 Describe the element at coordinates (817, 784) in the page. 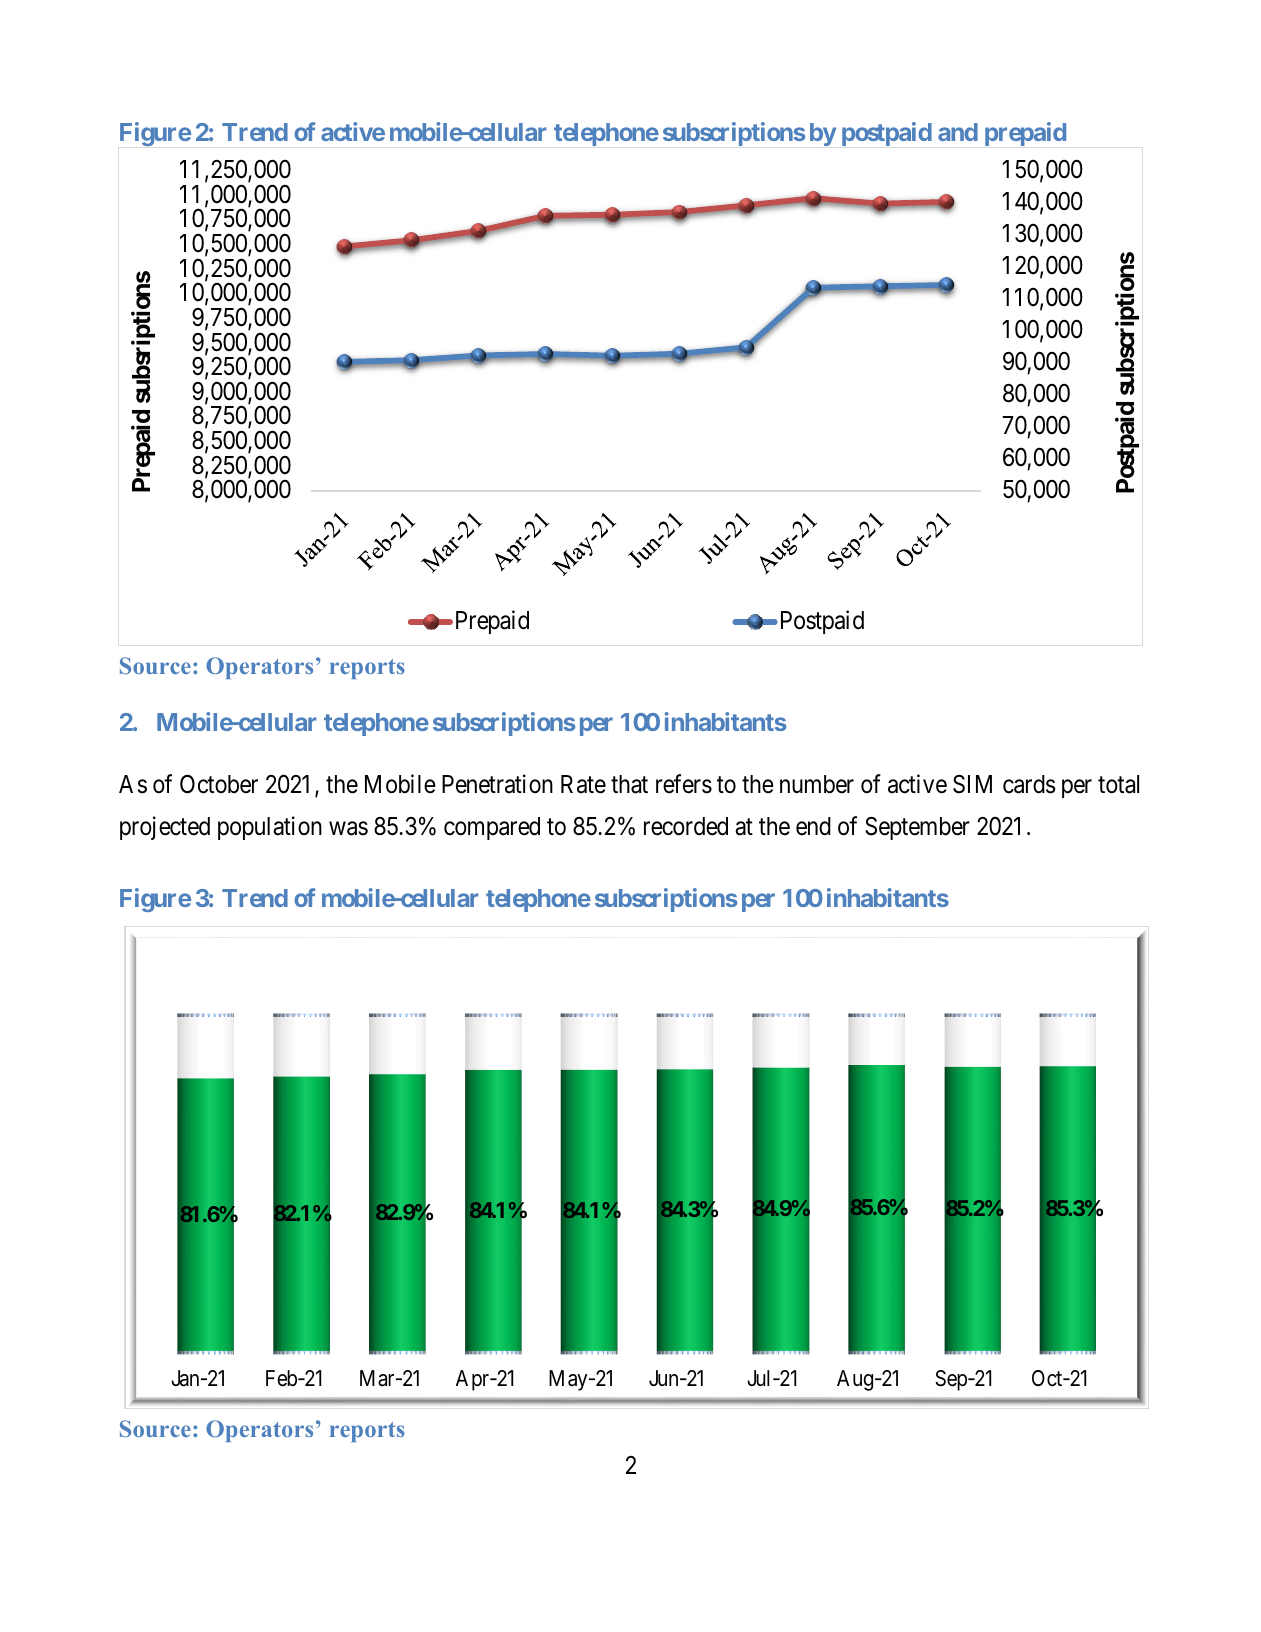

I see `number` at that location.
